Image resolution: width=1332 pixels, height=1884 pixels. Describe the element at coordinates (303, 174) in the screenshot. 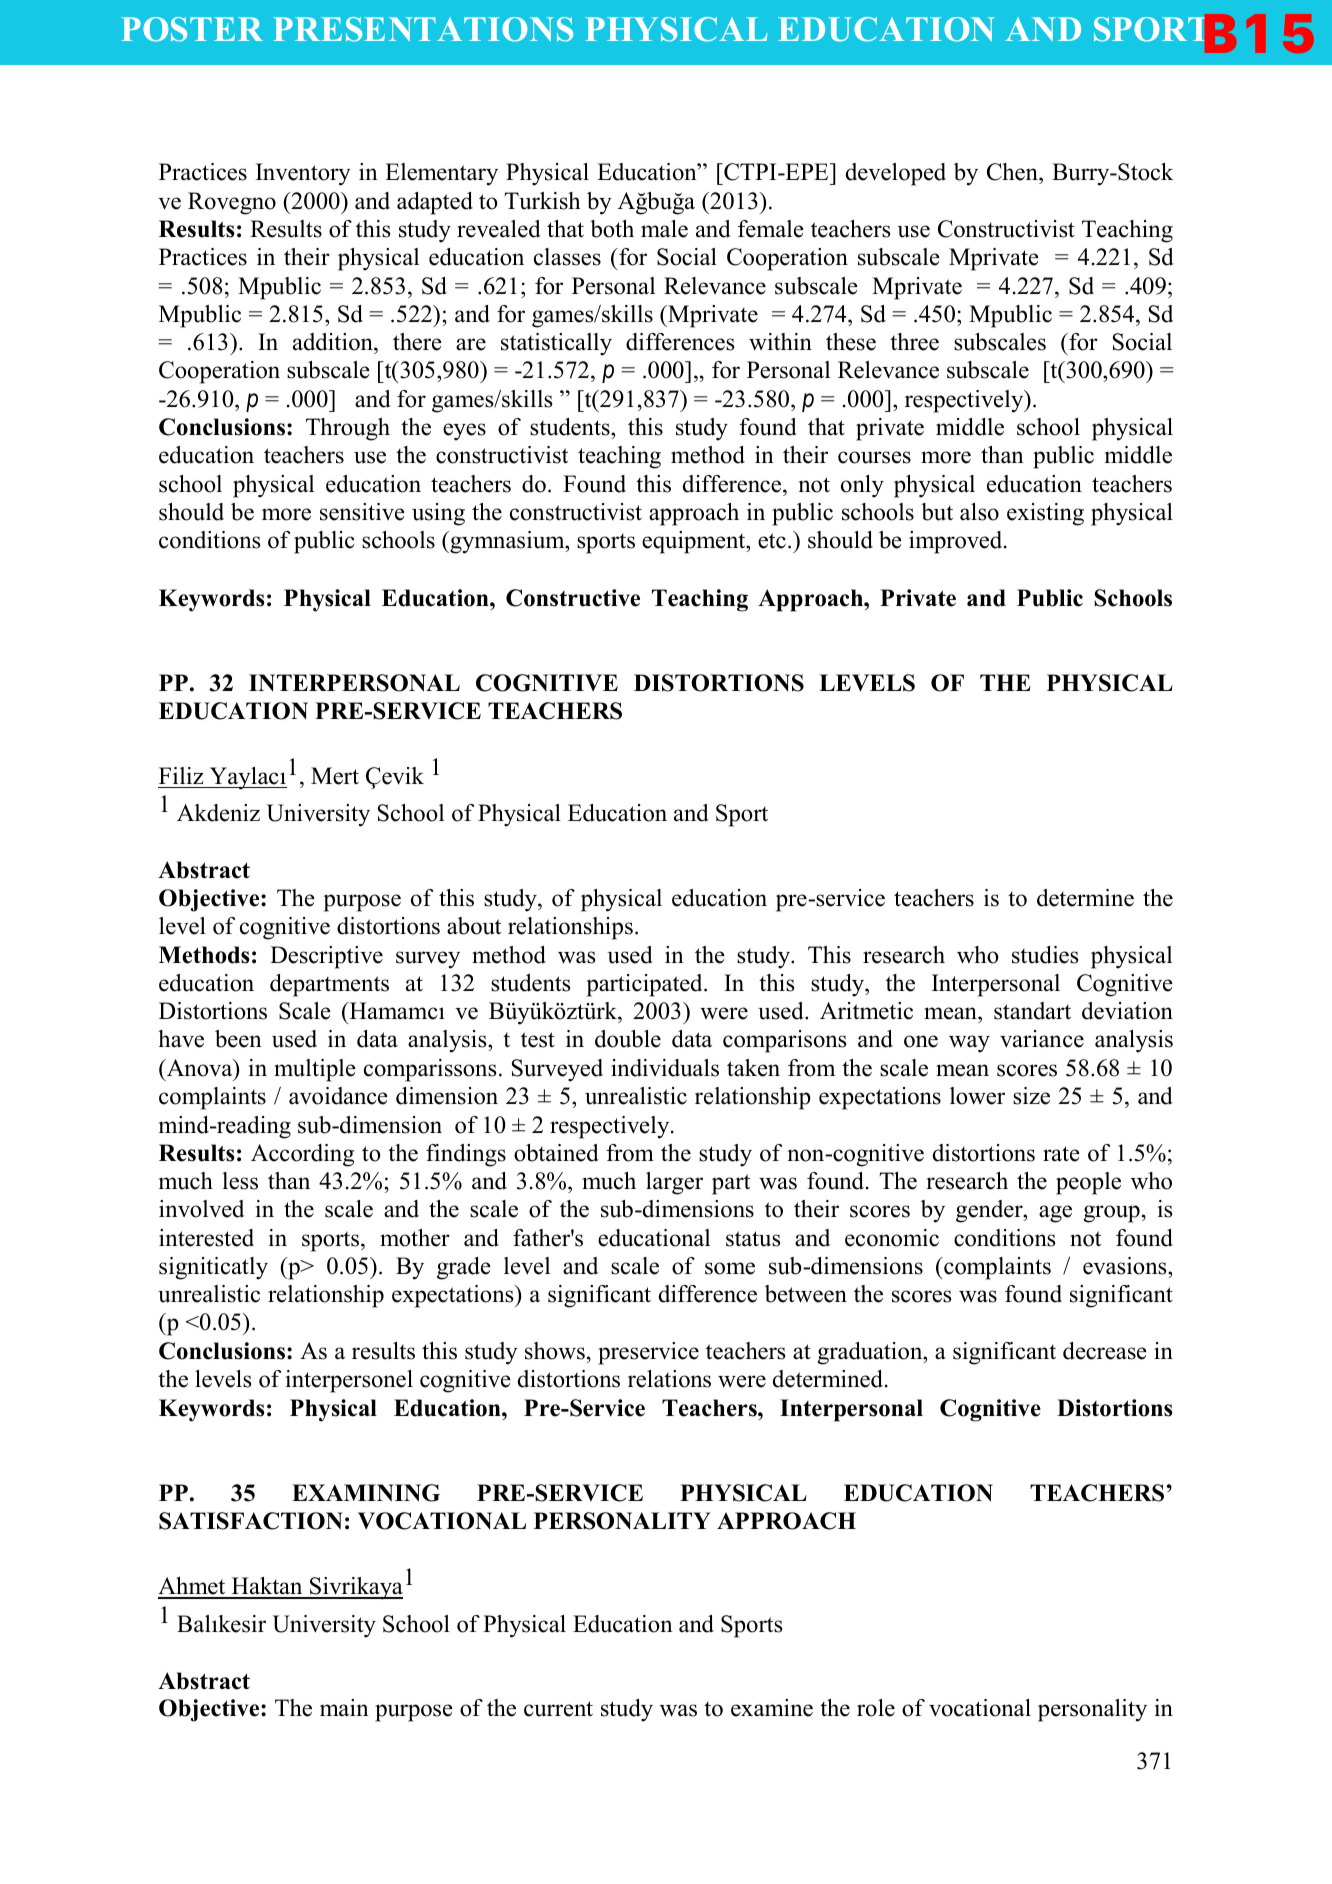

I see `Inventory` at that location.
